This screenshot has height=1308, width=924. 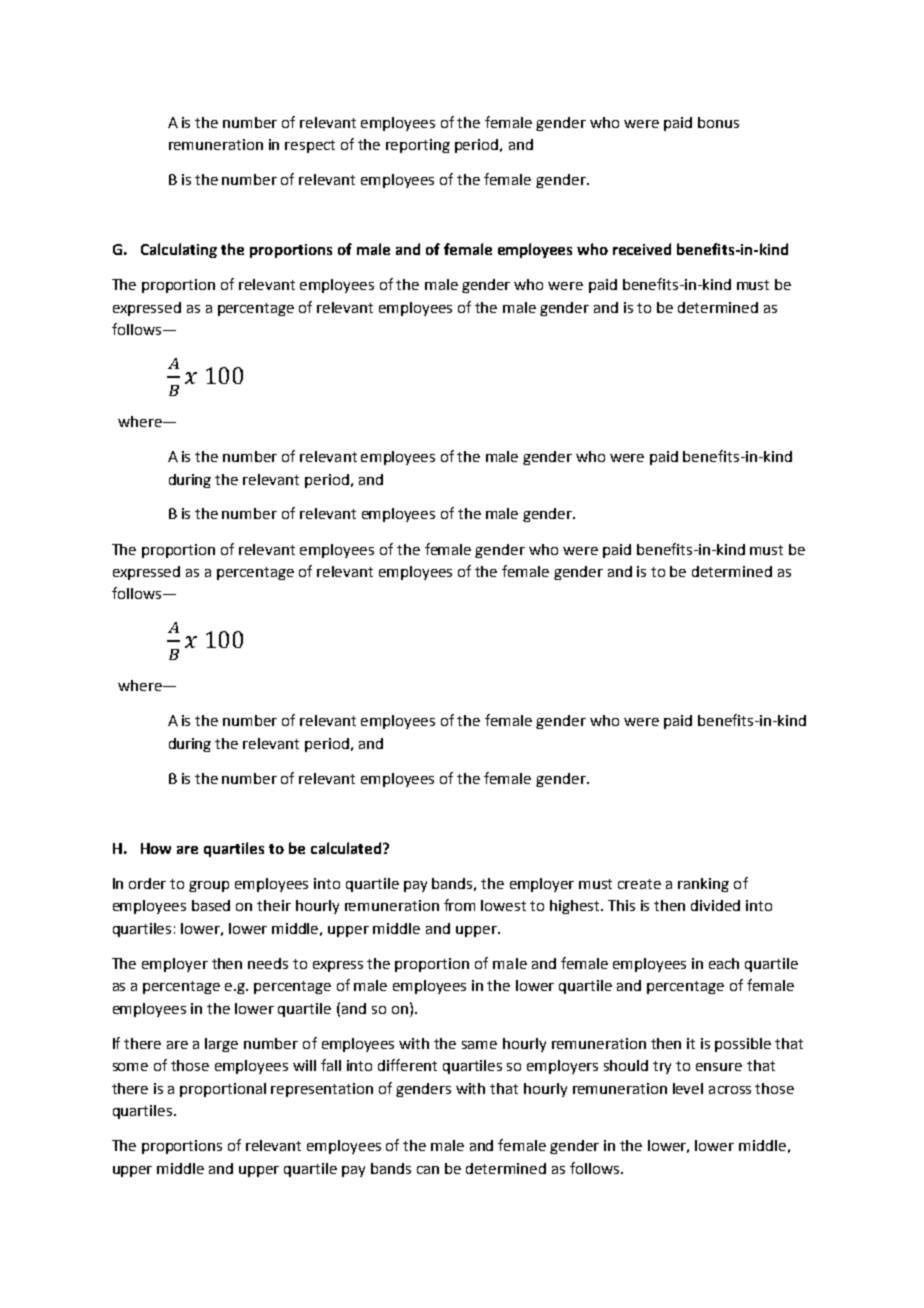 What do you see at coordinates (688, 1088) in the screenshot?
I see `level` at bounding box center [688, 1088].
